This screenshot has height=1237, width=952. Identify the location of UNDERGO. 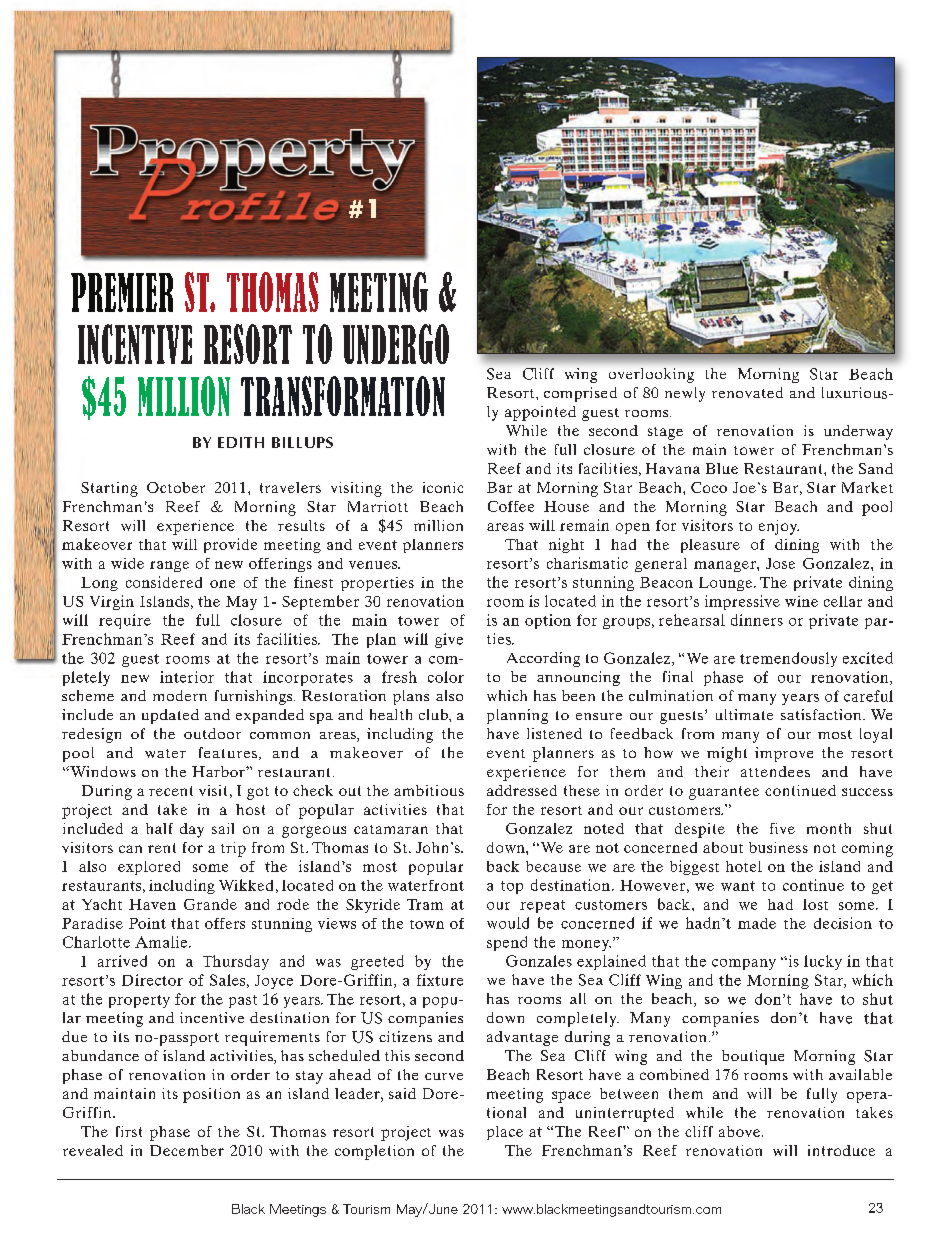
(396, 344).
